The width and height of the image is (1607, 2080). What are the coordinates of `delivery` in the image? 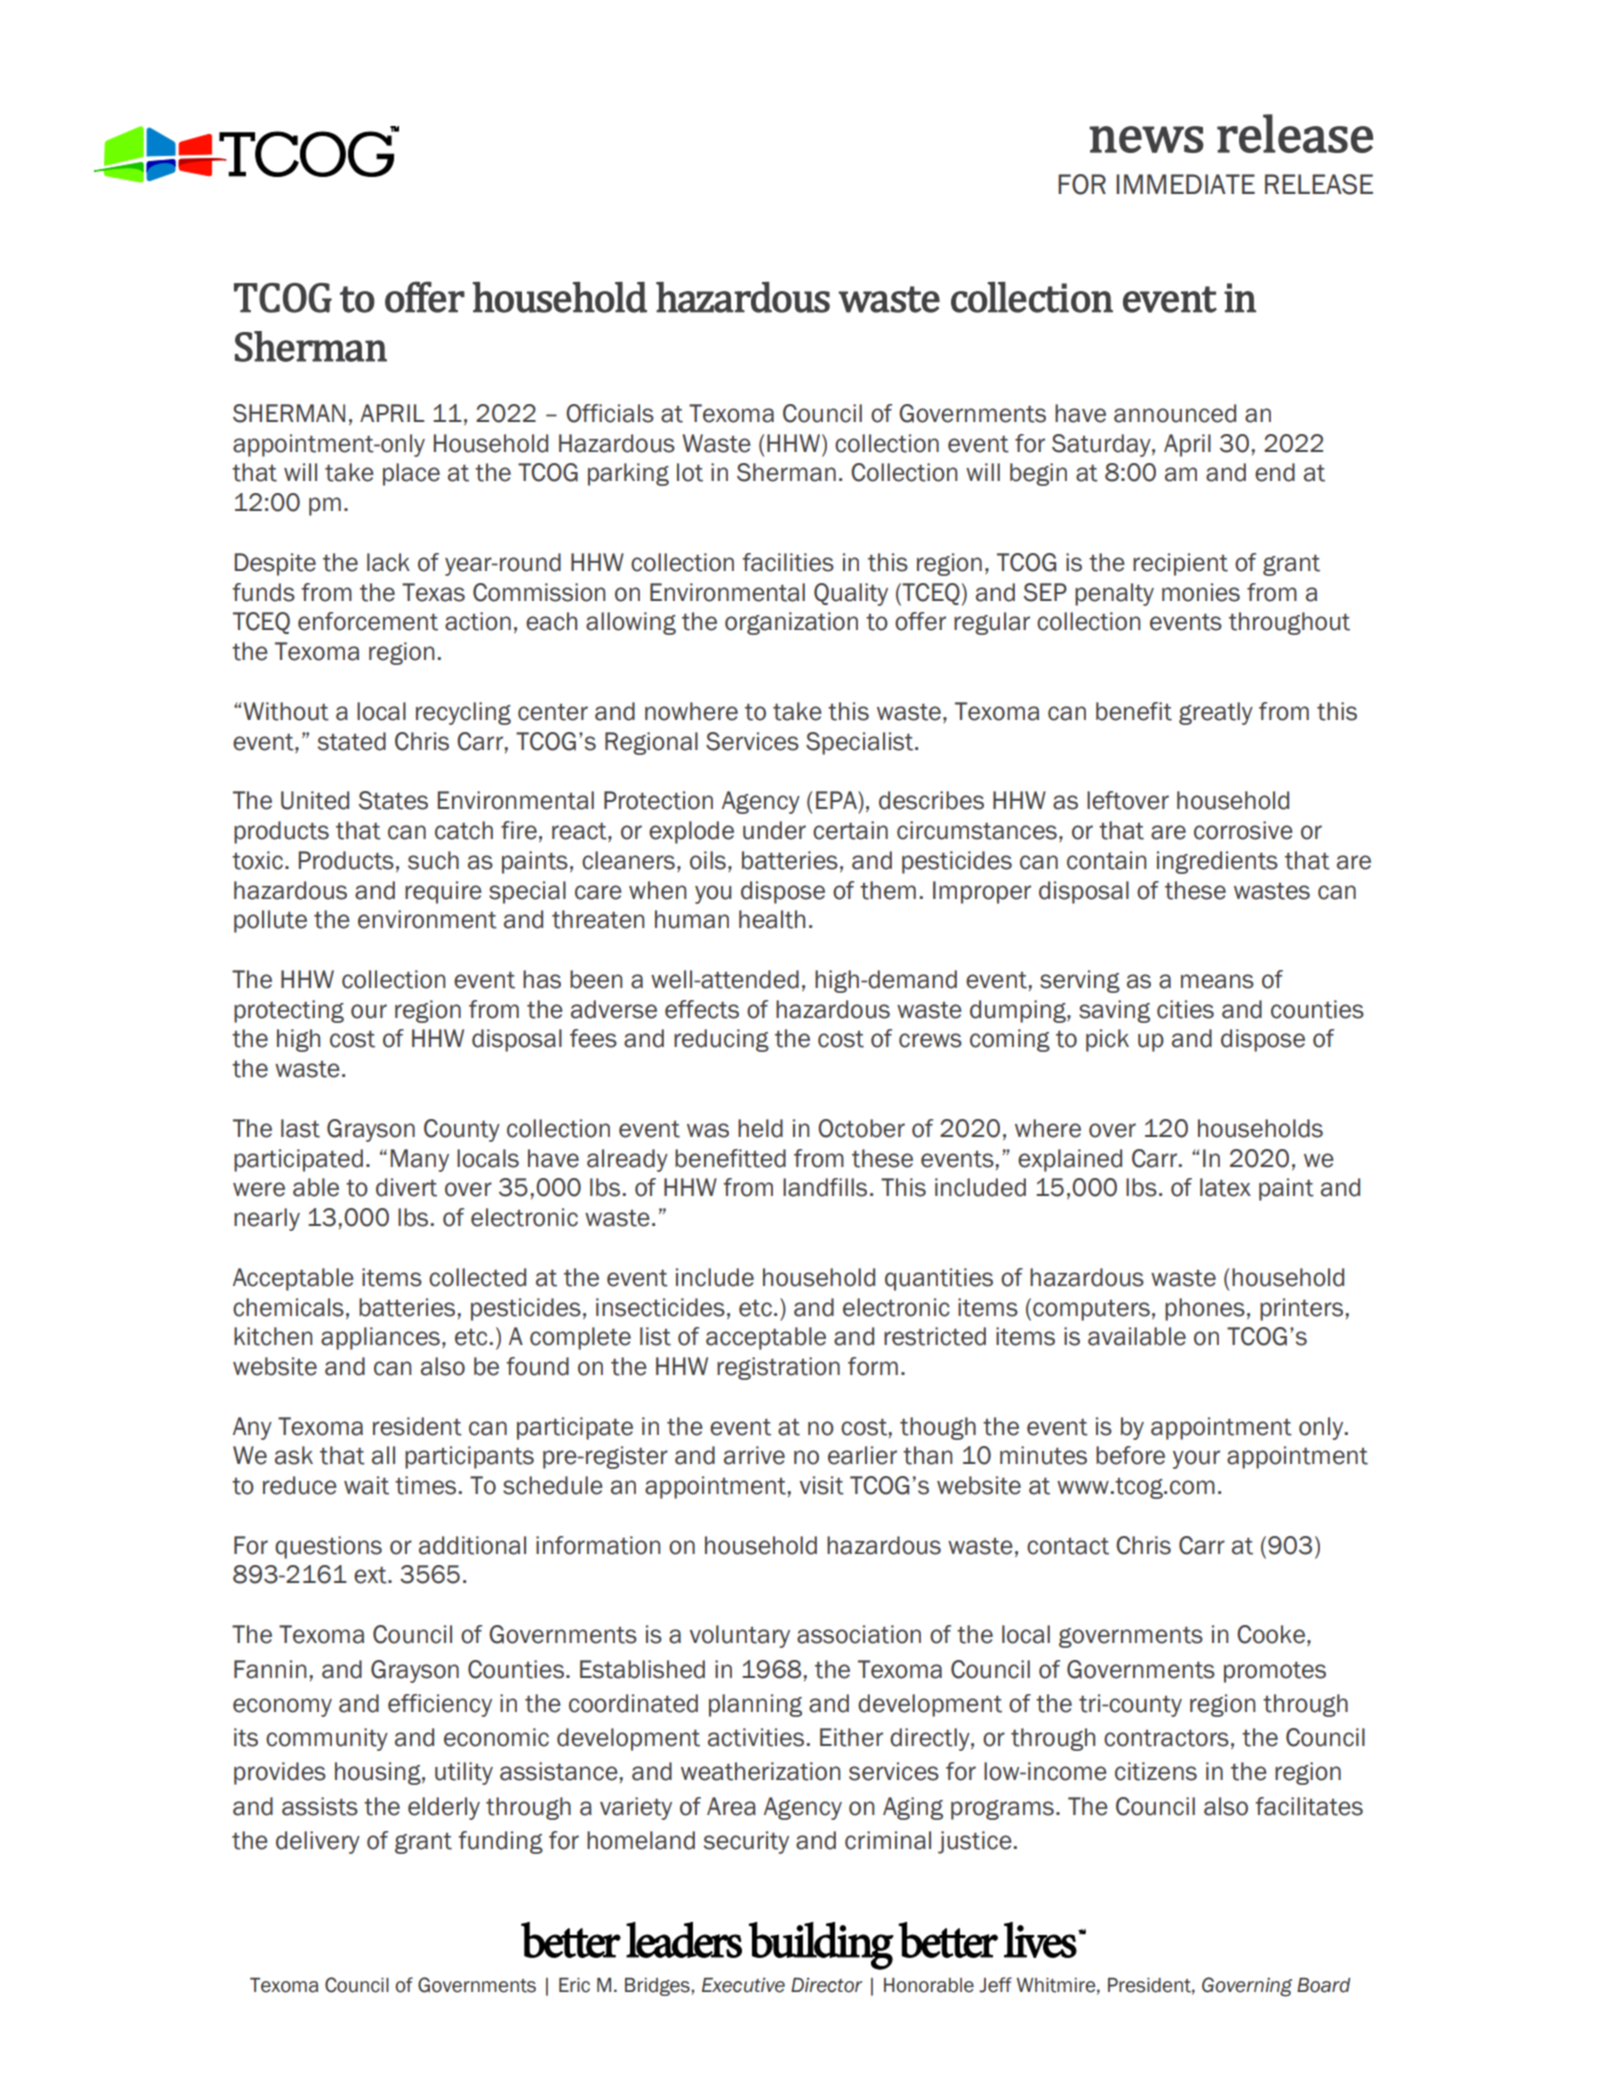 It's located at (318, 1842).
